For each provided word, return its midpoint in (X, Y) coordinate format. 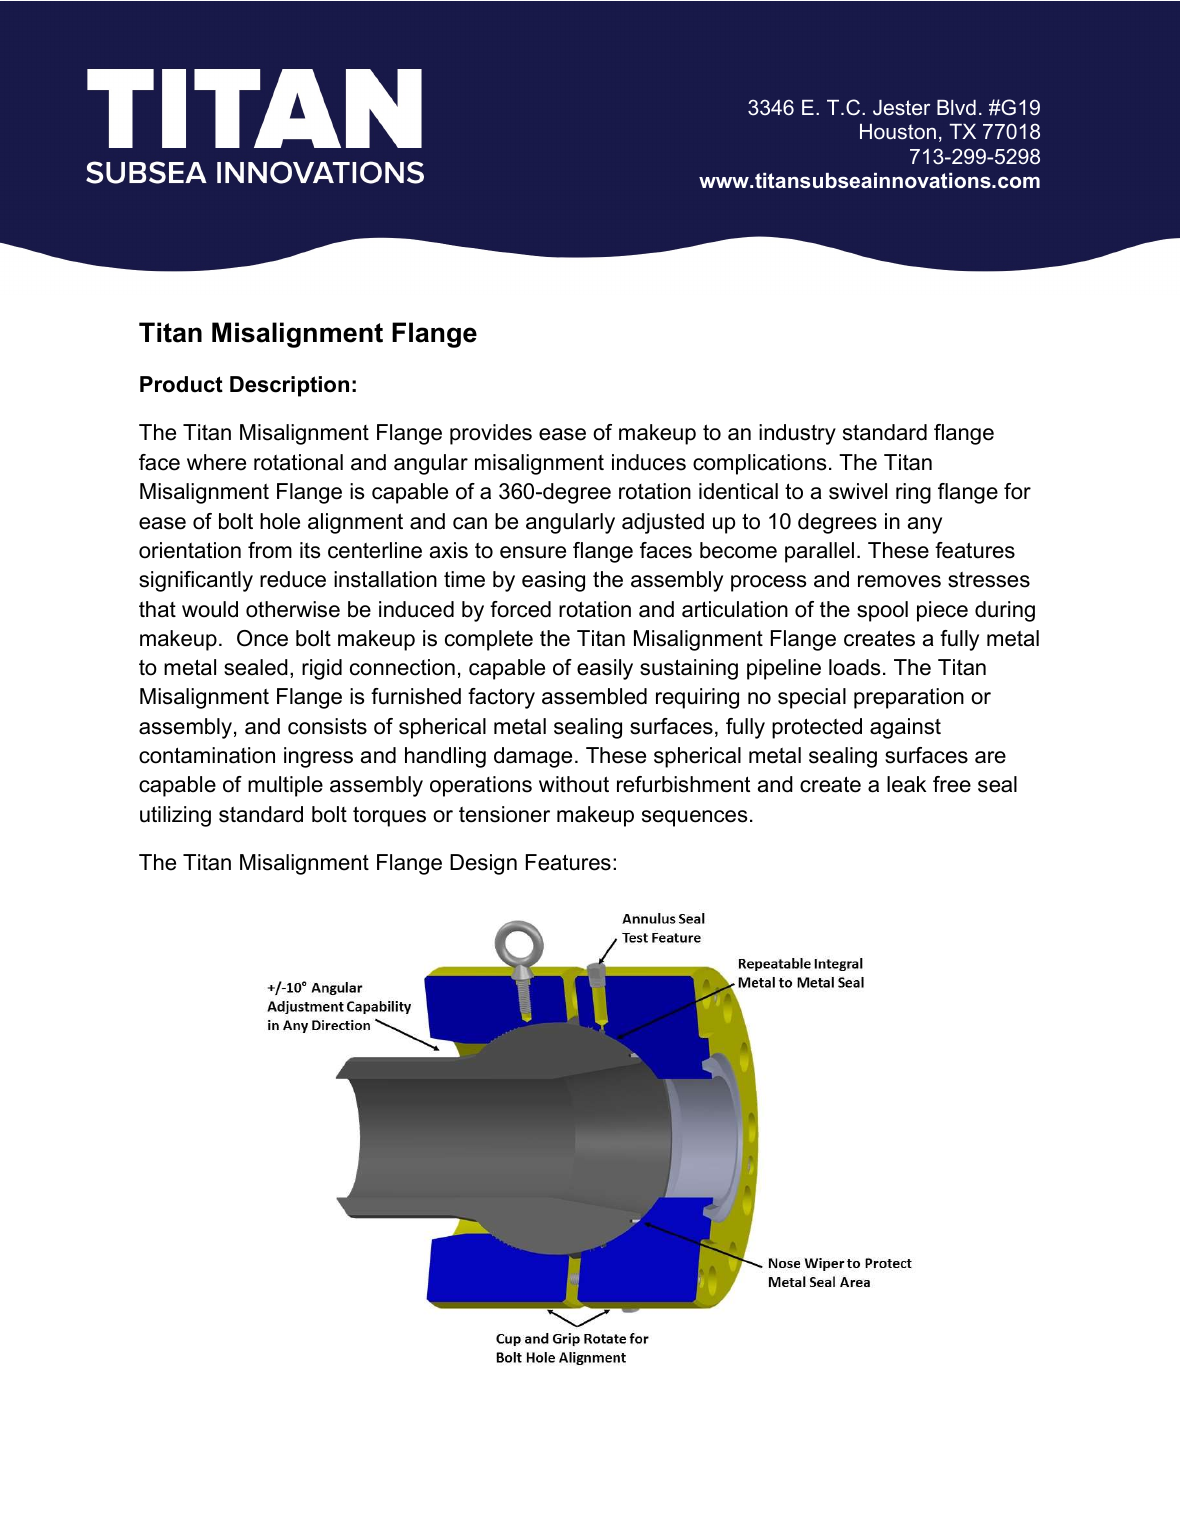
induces (649, 462)
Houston (898, 132)
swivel (858, 491)
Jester (901, 107)
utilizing (175, 816)
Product (181, 384)
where (216, 462)
